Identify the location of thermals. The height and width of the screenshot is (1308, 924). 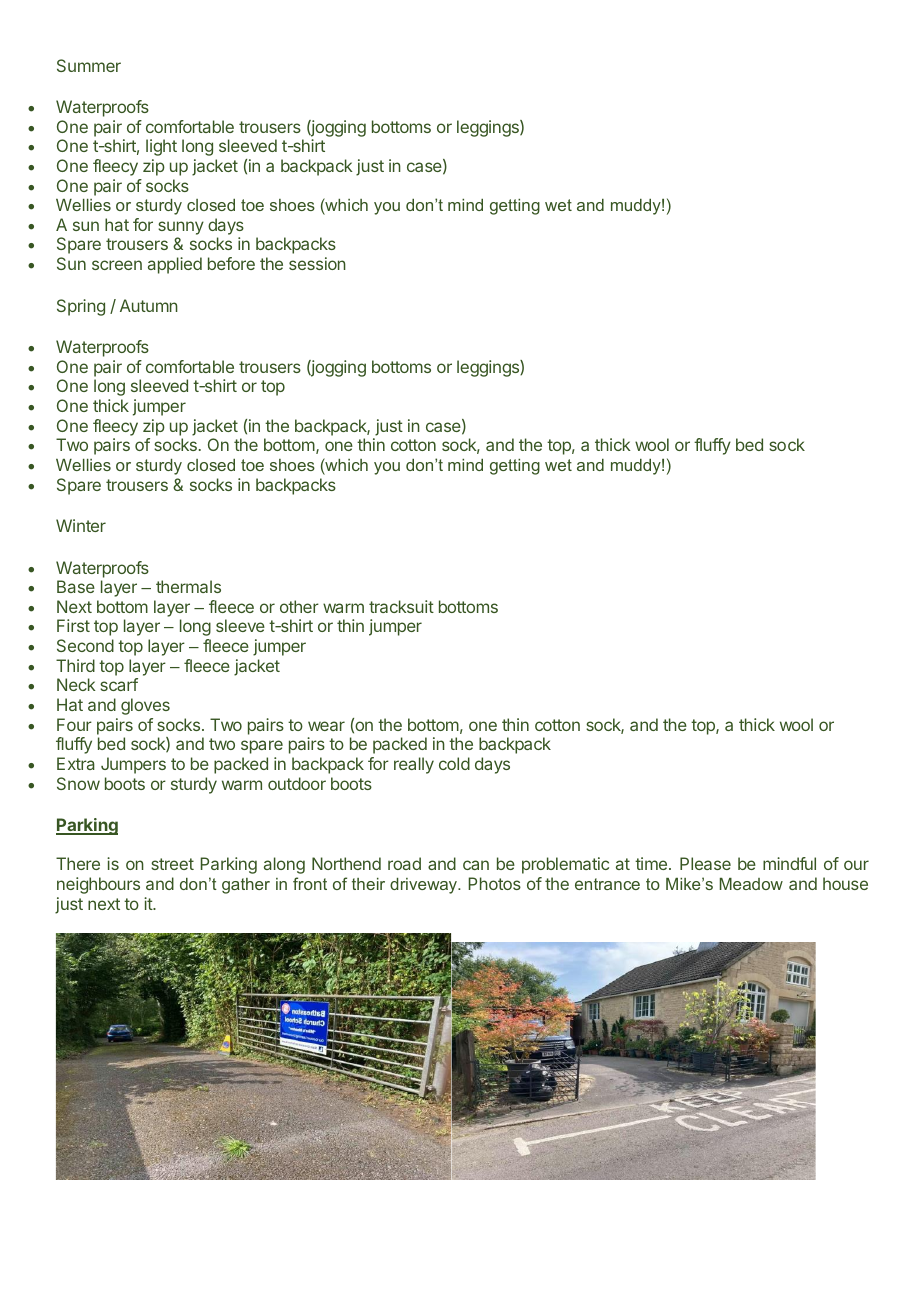
(188, 586).
